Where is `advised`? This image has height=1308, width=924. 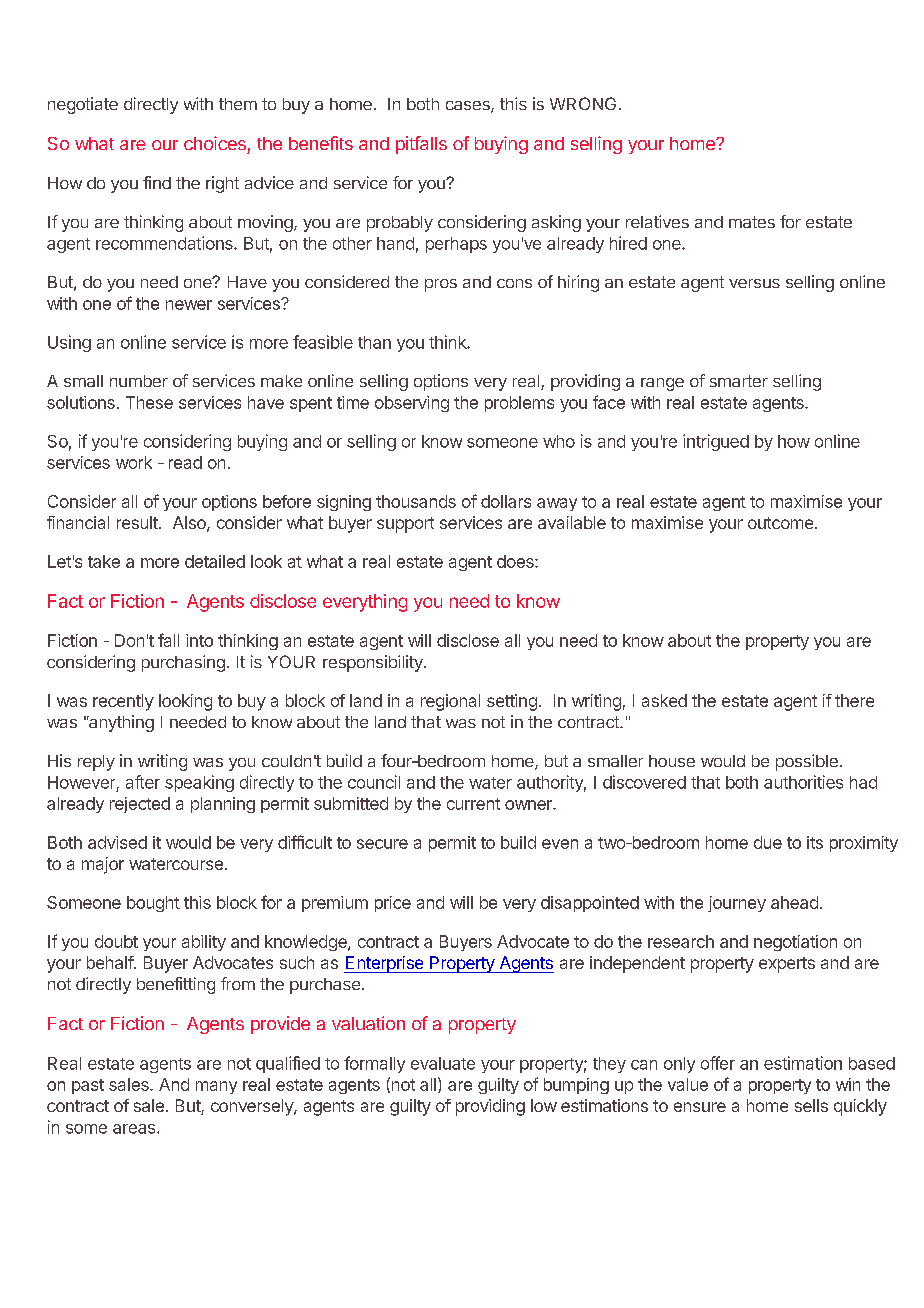 advised is located at coordinates (117, 842).
